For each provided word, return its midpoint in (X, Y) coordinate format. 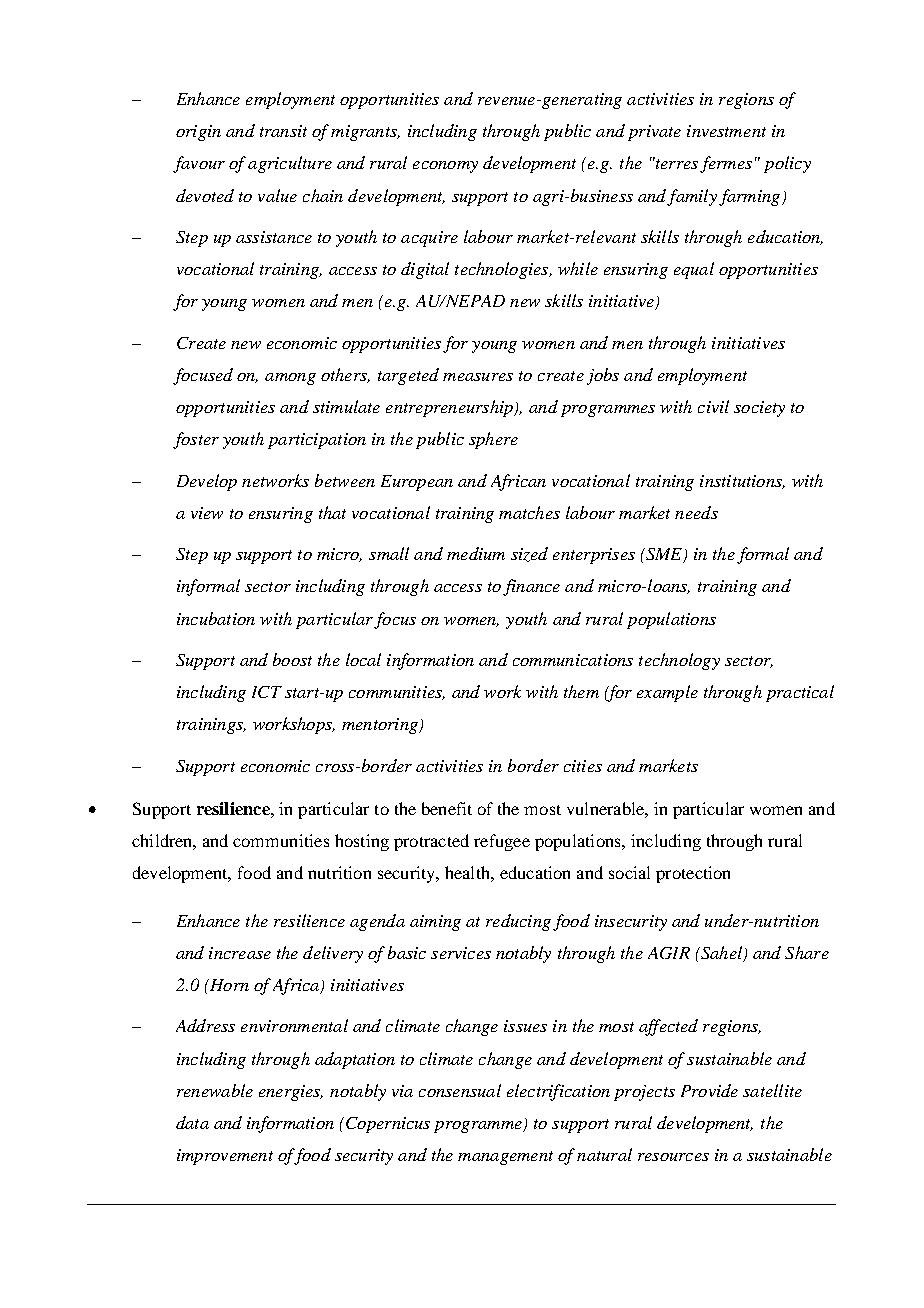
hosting (362, 842)
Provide (709, 1090)
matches (529, 512)
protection (693, 874)
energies (291, 1093)
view (207, 513)
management (505, 1158)
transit (283, 131)
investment (726, 131)
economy (445, 167)
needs (696, 512)
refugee (502, 842)
